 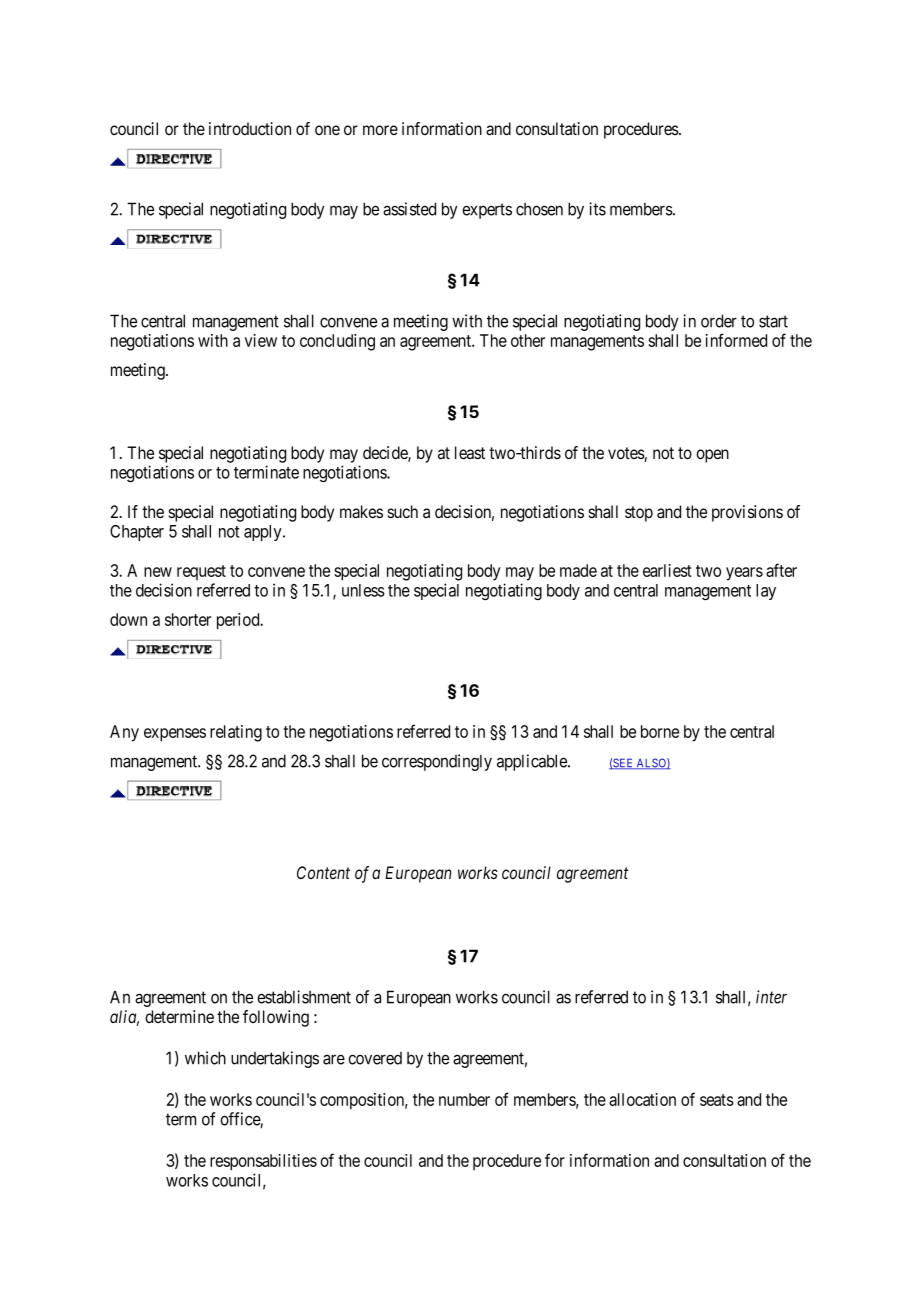 I want to click on introduction, so click(x=250, y=128).
